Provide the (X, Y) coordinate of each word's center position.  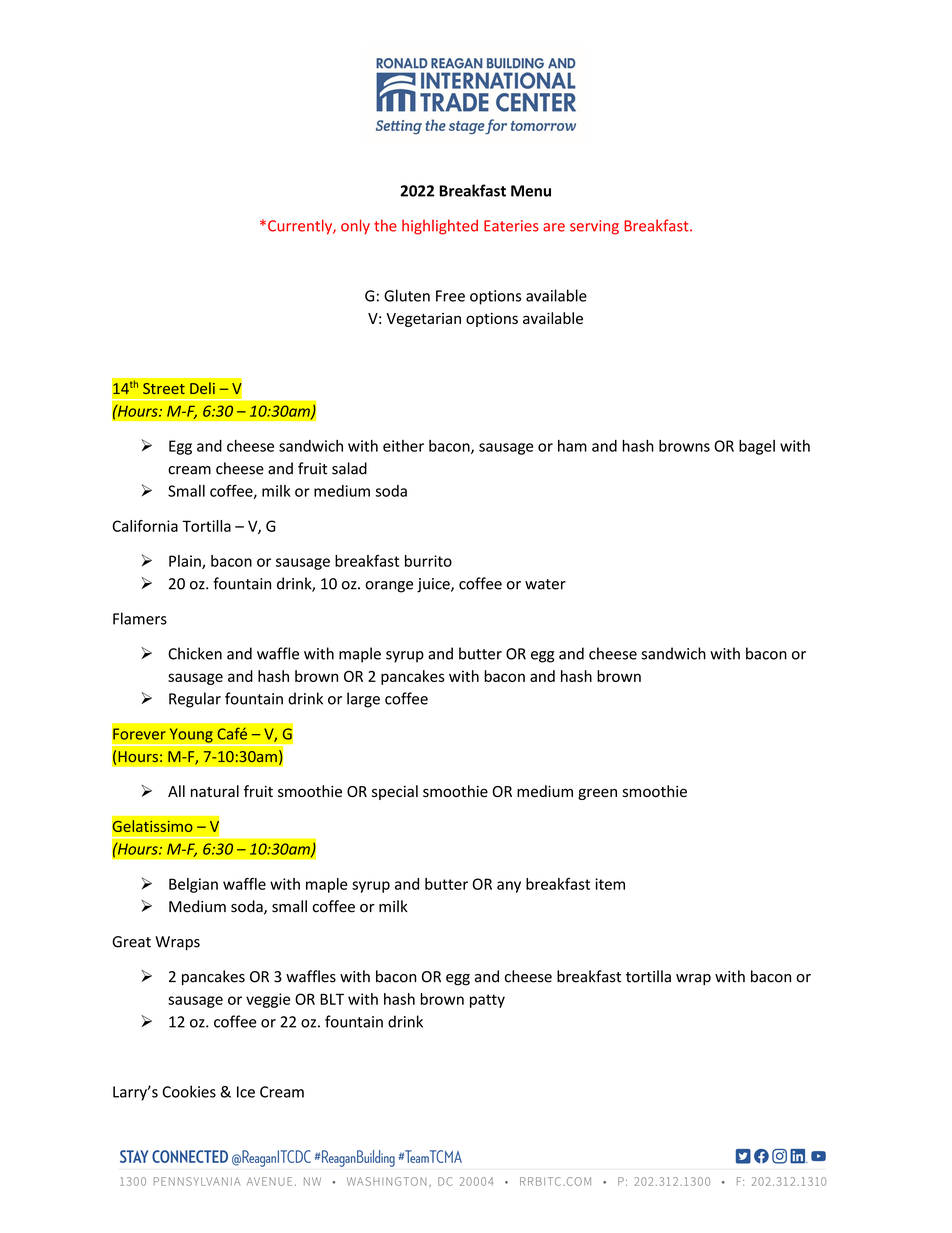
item (610, 884)
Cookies (189, 1091)
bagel (757, 447)
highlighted (440, 227)
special (395, 792)
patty (487, 1001)
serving (594, 227)
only (355, 227)
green (597, 794)
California (145, 526)
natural (215, 791)
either (403, 446)
